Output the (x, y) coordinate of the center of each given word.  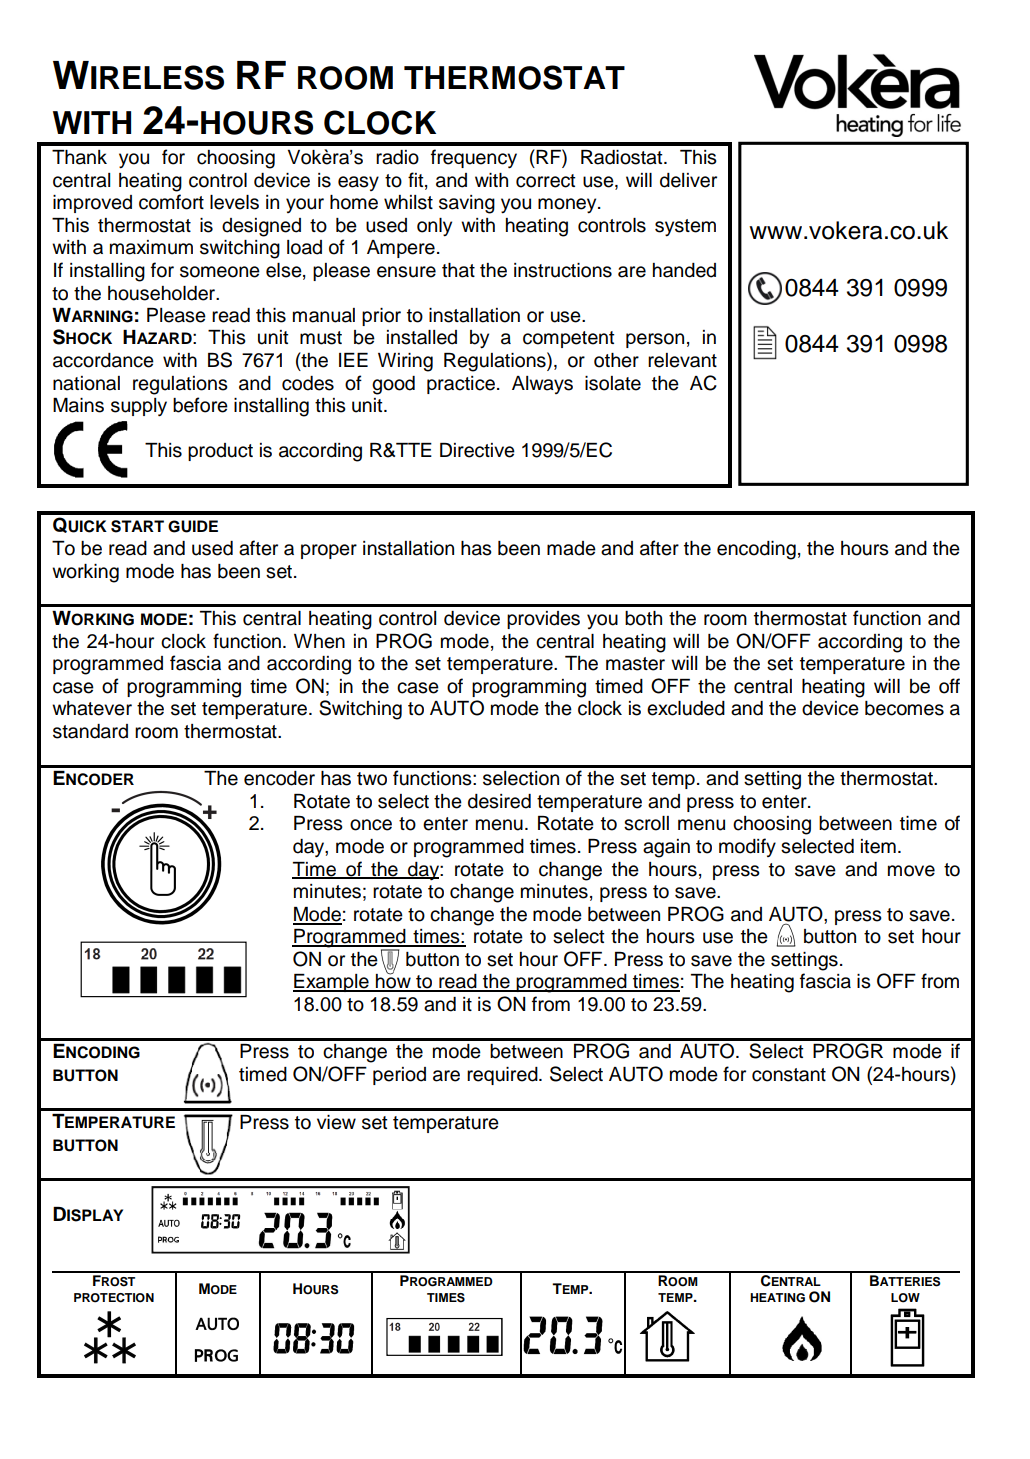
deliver (688, 180)
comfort (171, 202)
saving (467, 204)
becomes (904, 708)
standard (90, 731)
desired (499, 801)
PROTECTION (114, 1298)
